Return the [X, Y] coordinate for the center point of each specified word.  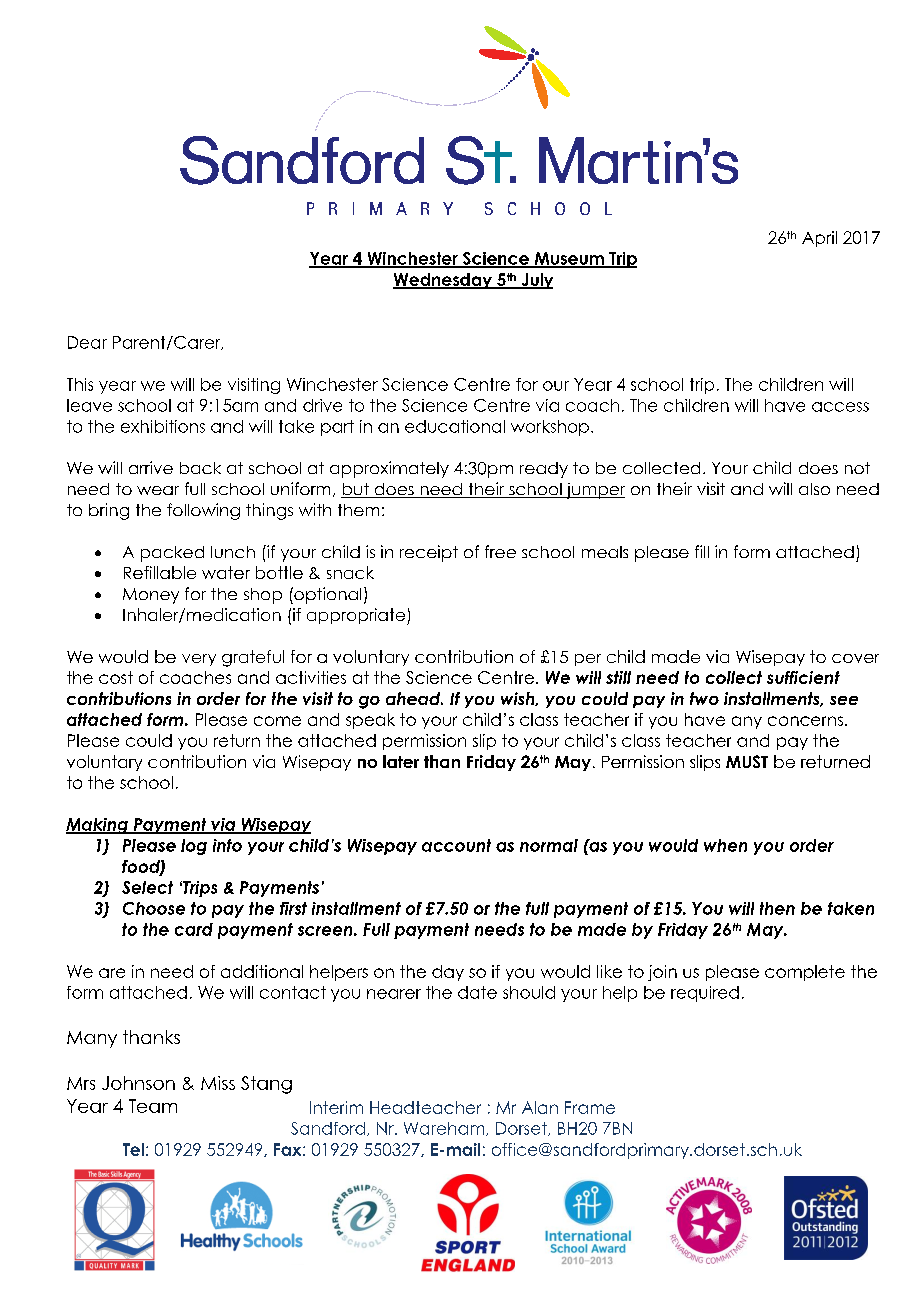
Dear [87, 342]
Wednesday [444, 281]
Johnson [138, 1083]
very [199, 660]
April [819, 239]
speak [370, 721]
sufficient [803, 677]
